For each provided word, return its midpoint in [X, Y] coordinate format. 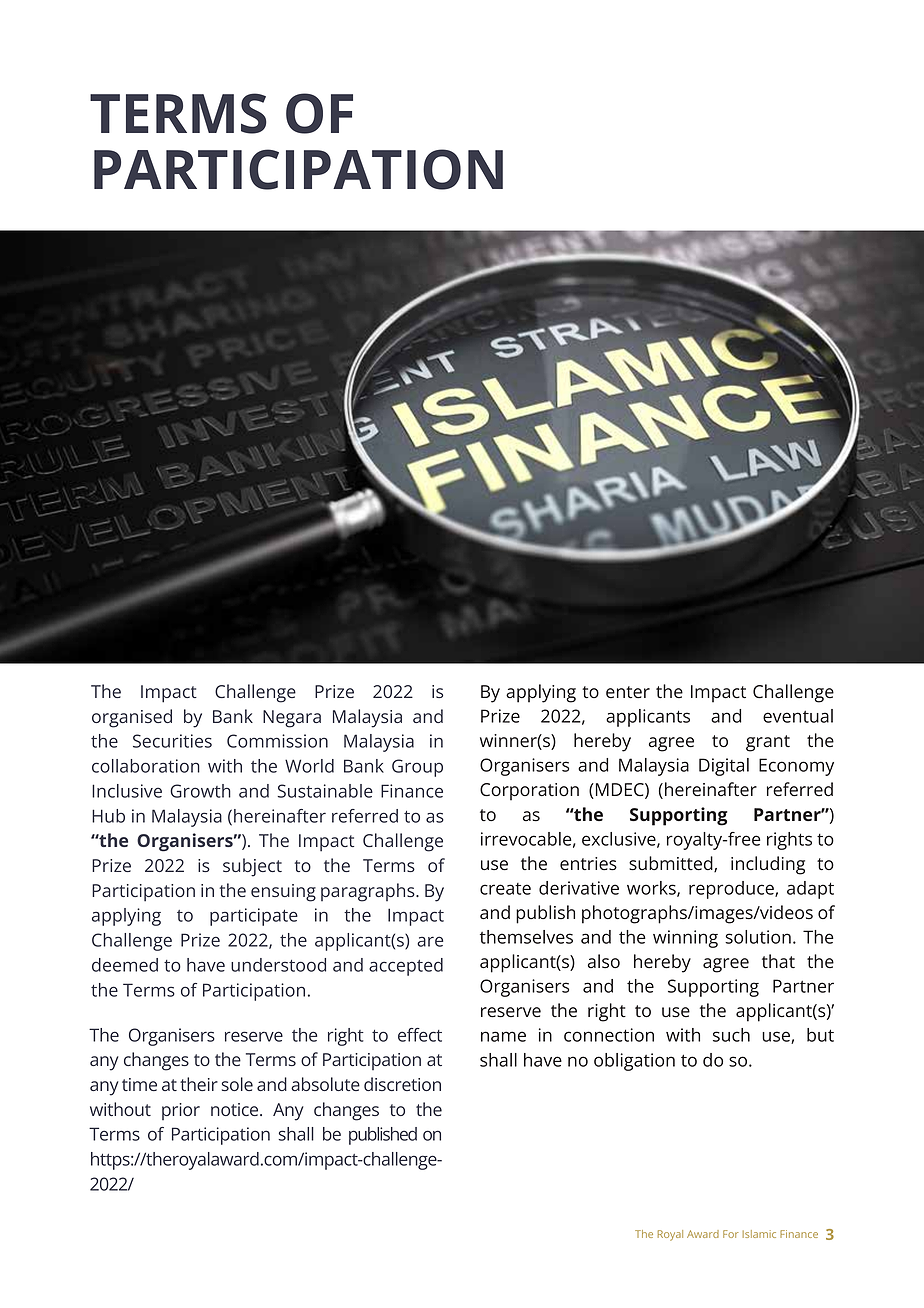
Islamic [759, 1234]
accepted [406, 967]
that [778, 961]
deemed [125, 965]
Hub [108, 816]
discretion [402, 1084]
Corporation [529, 792]
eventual [798, 716]
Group [417, 768]
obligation [634, 1062]
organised [132, 718]
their [199, 1084]
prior [181, 1111]
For [730, 1234]
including [768, 865]
